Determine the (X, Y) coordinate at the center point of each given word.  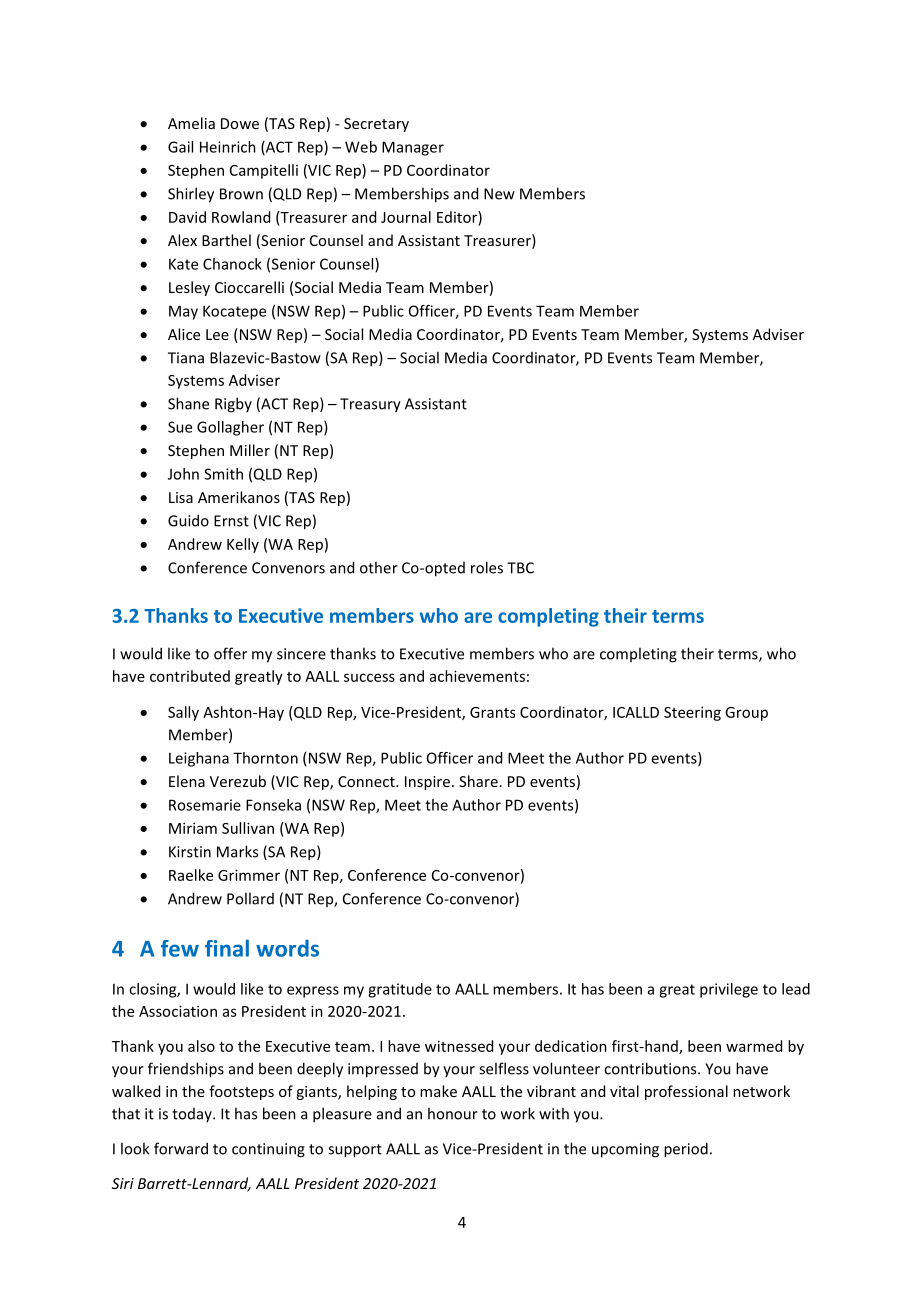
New (499, 194)
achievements (477, 676)
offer (230, 653)
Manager (413, 148)
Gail (180, 147)
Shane (188, 403)
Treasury (370, 405)
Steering (692, 713)
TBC (520, 568)
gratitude (400, 990)
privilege (729, 990)
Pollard (250, 898)
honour (453, 1113)
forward (181, 1148)
